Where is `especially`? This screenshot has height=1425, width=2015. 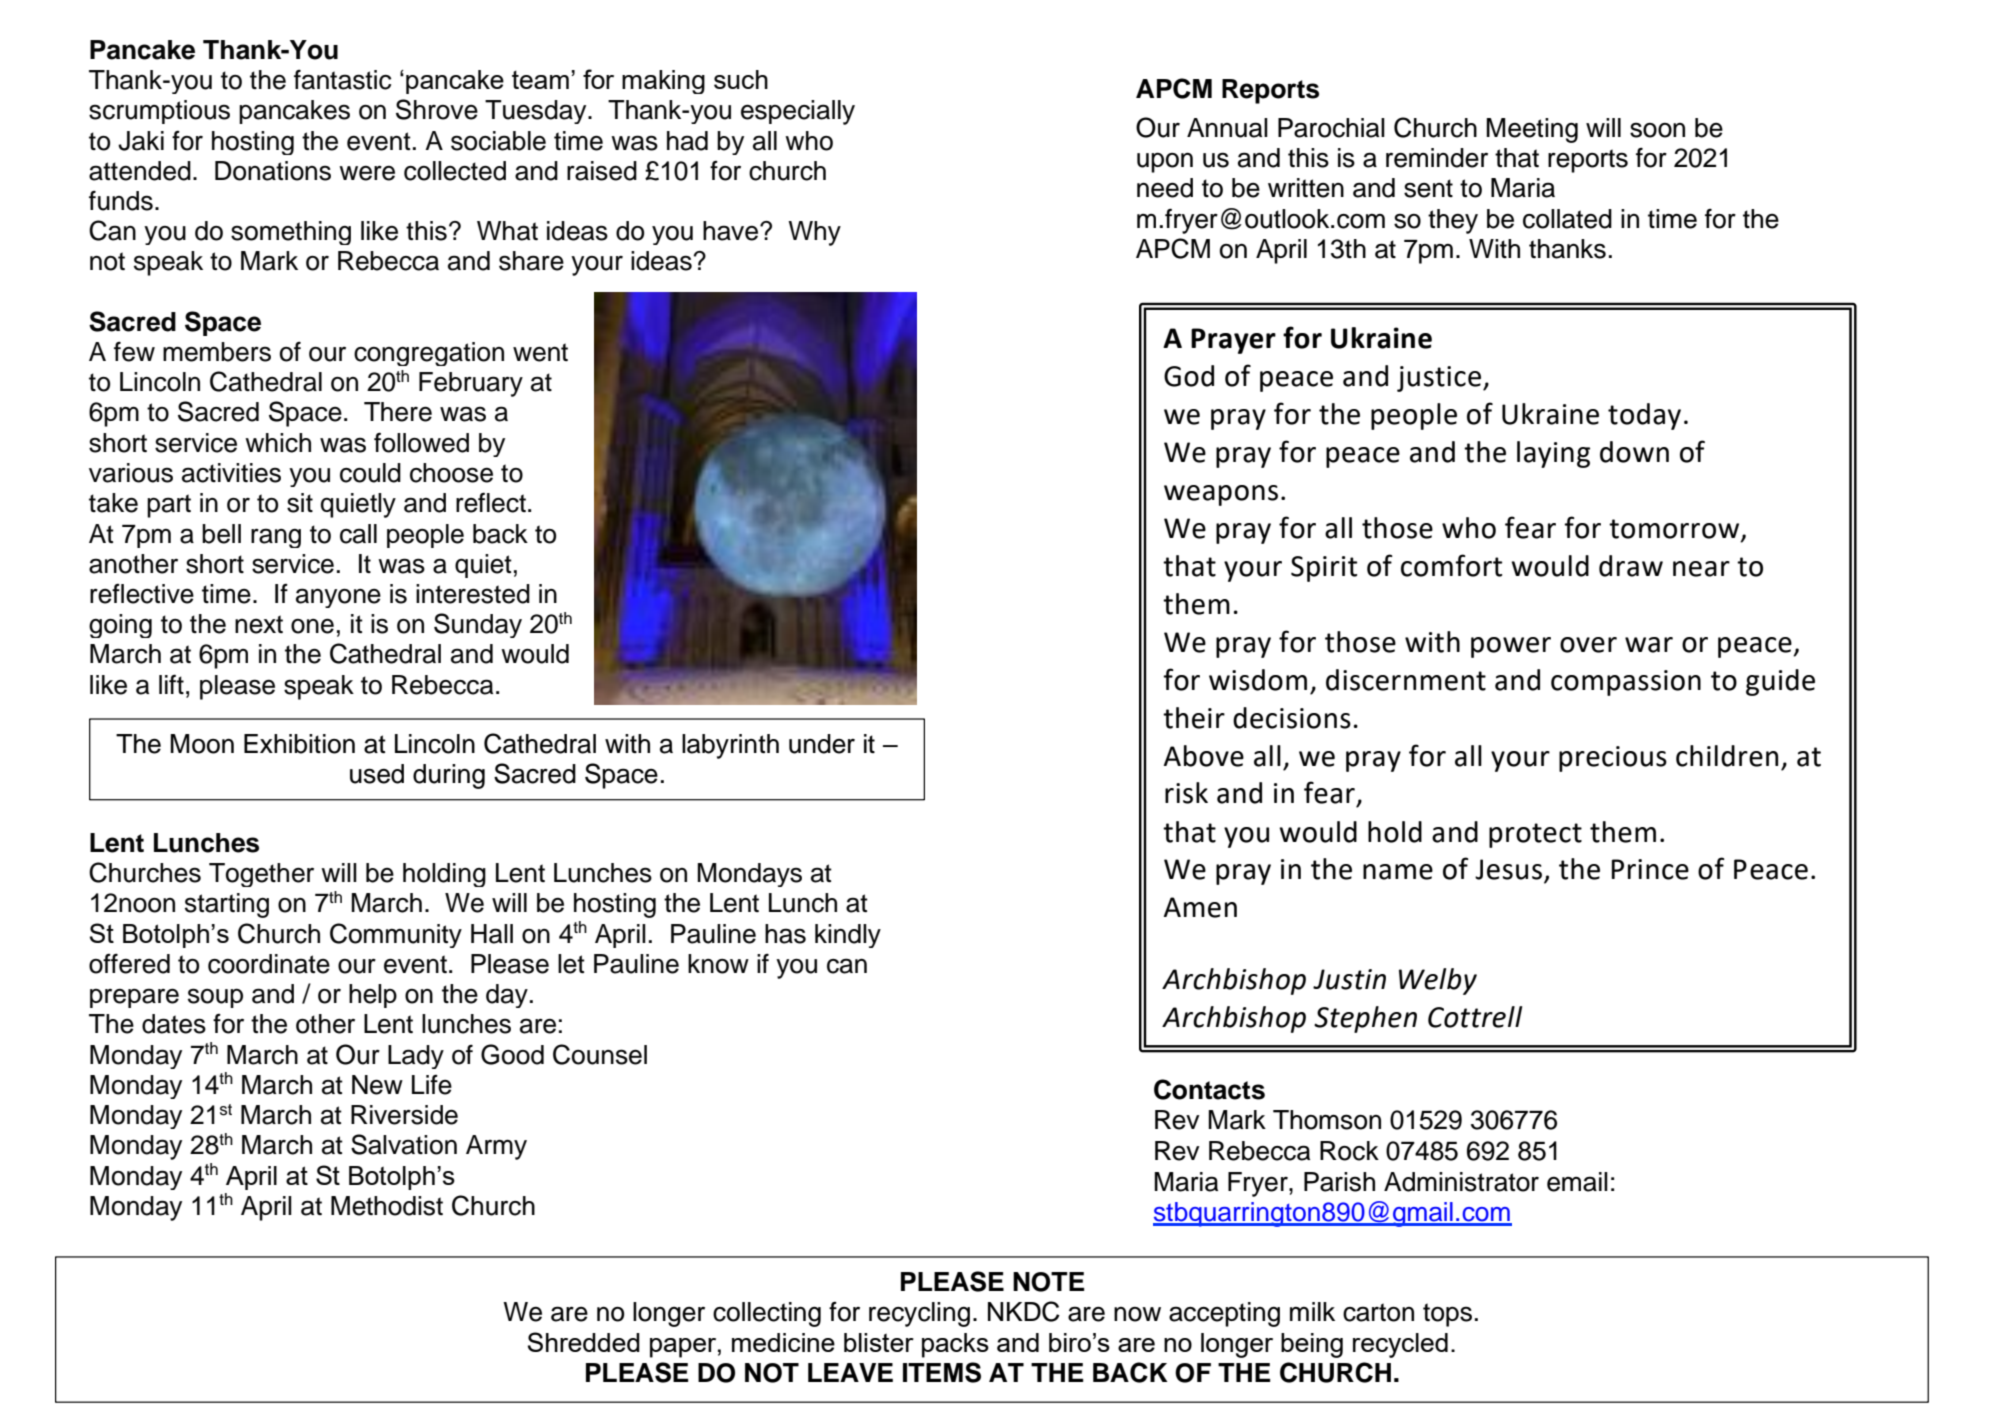
especially is located at coordinates (798, 112).
